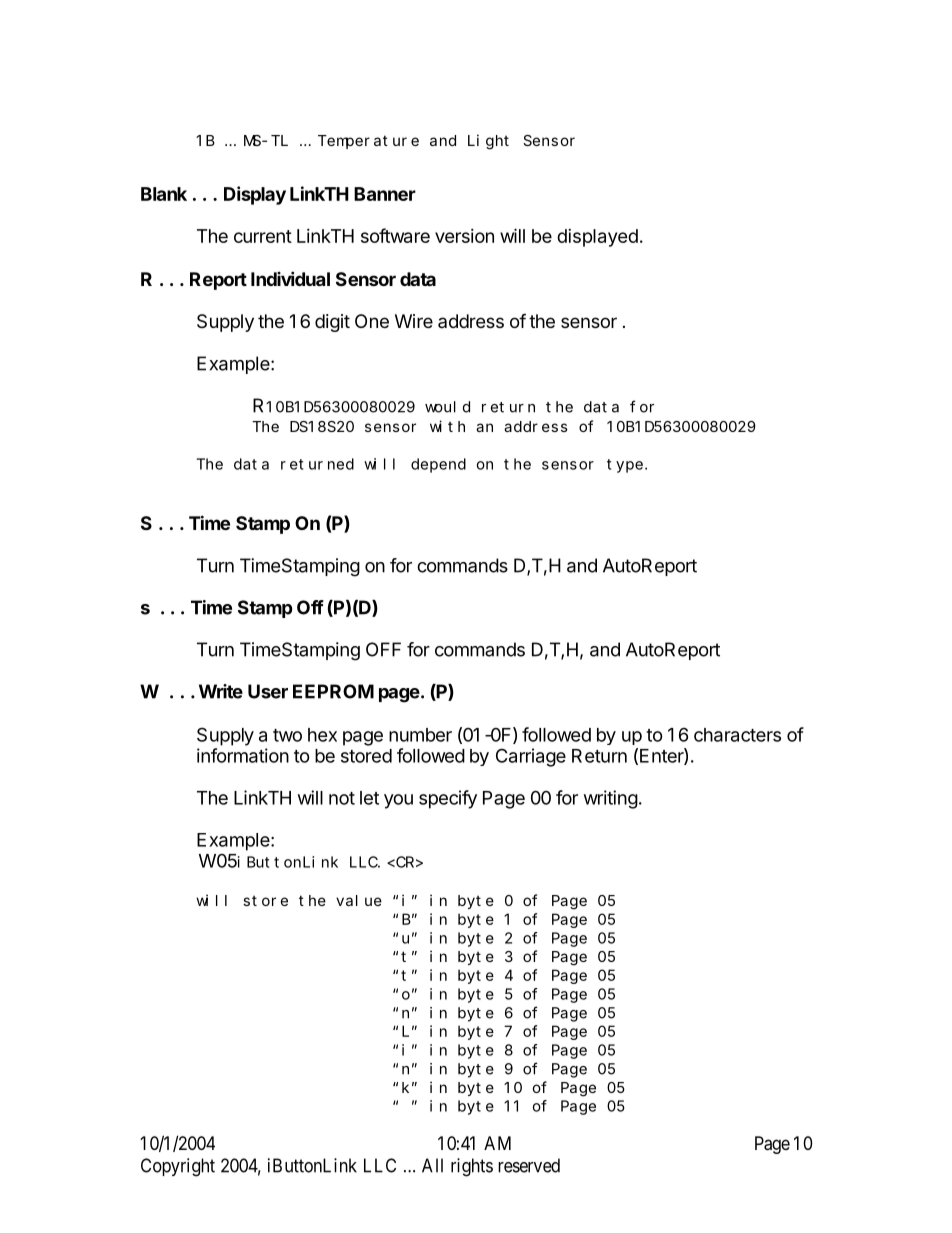 The height and width of the screenshot is (1233, 952). Describe the element at coordinates (178, 1167) in the screenshot. I see `Copyright` at that location.
